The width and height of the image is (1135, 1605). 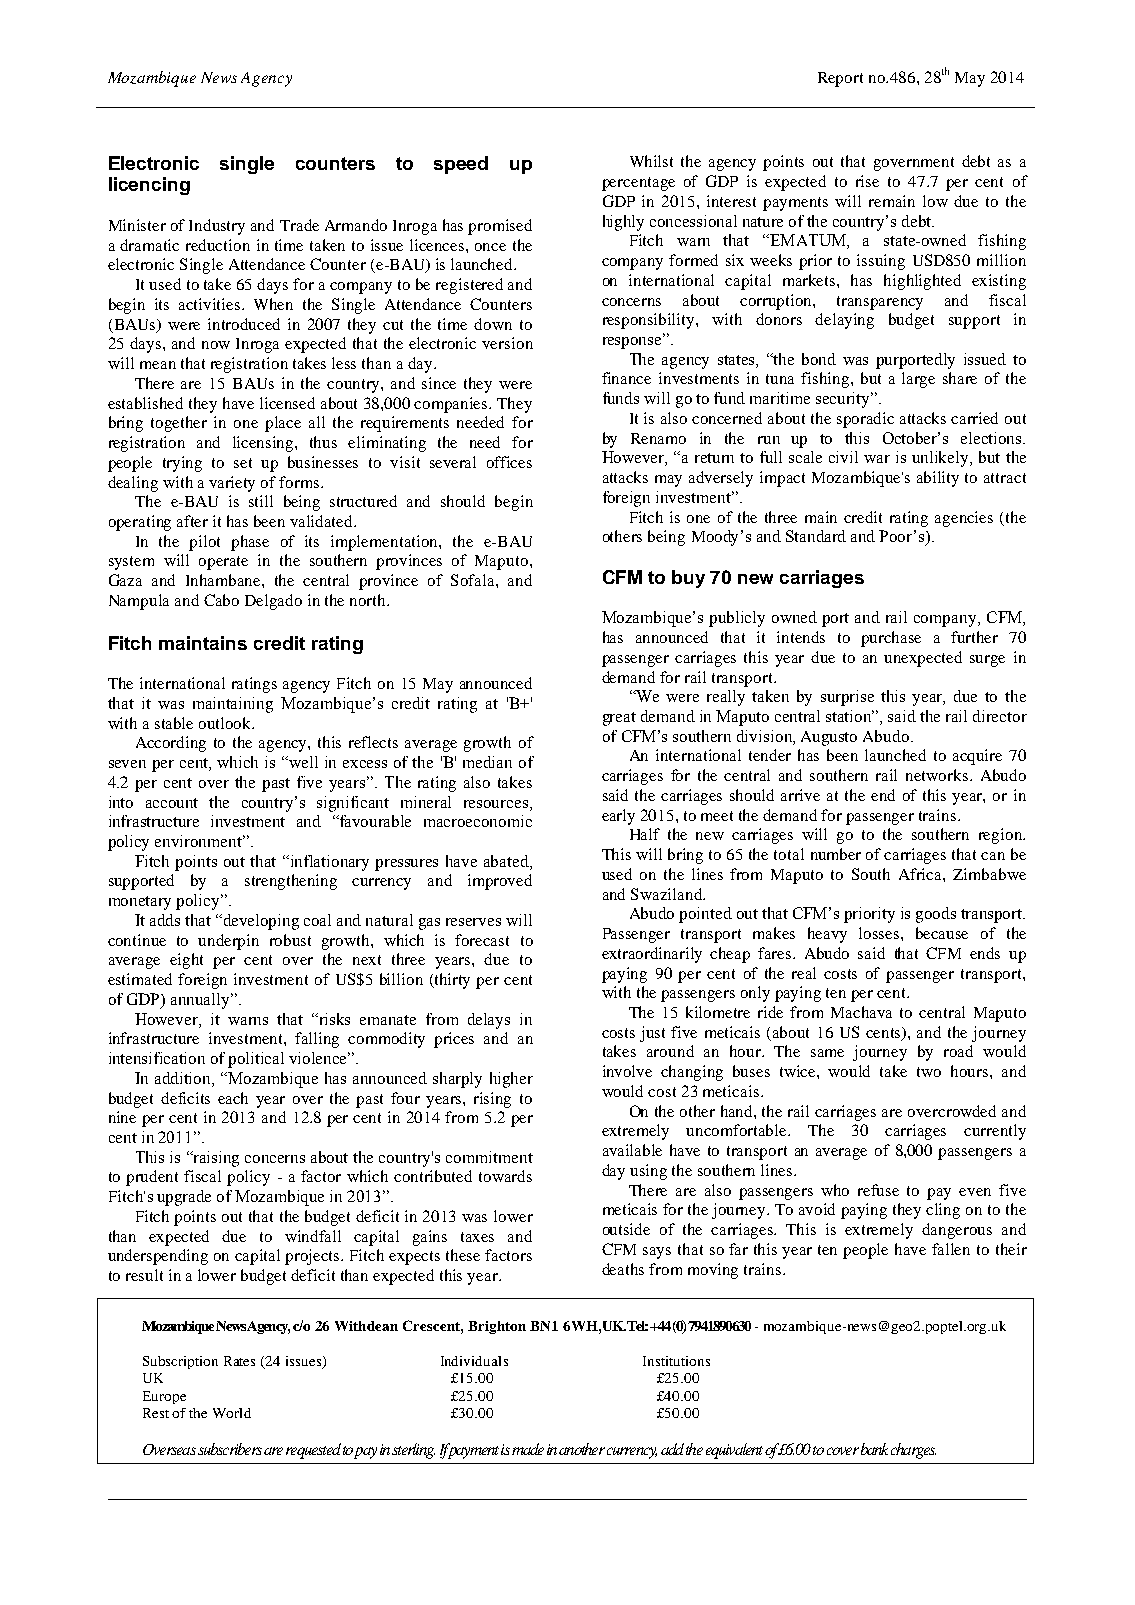 I want to click on purchase, so click(x=891, y=639).
